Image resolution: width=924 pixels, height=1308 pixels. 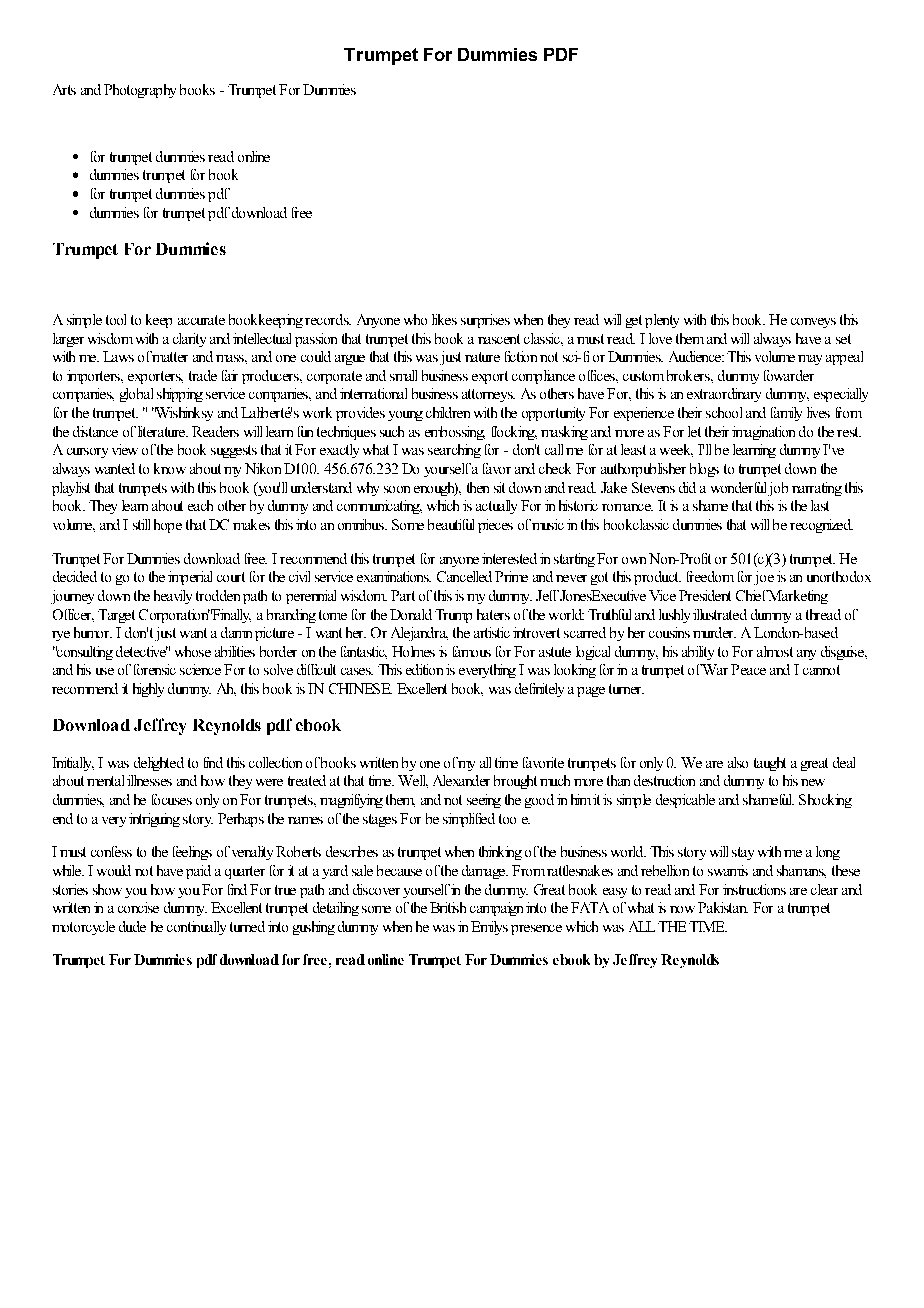 I want to click on new, so click(x=813, y=782).
